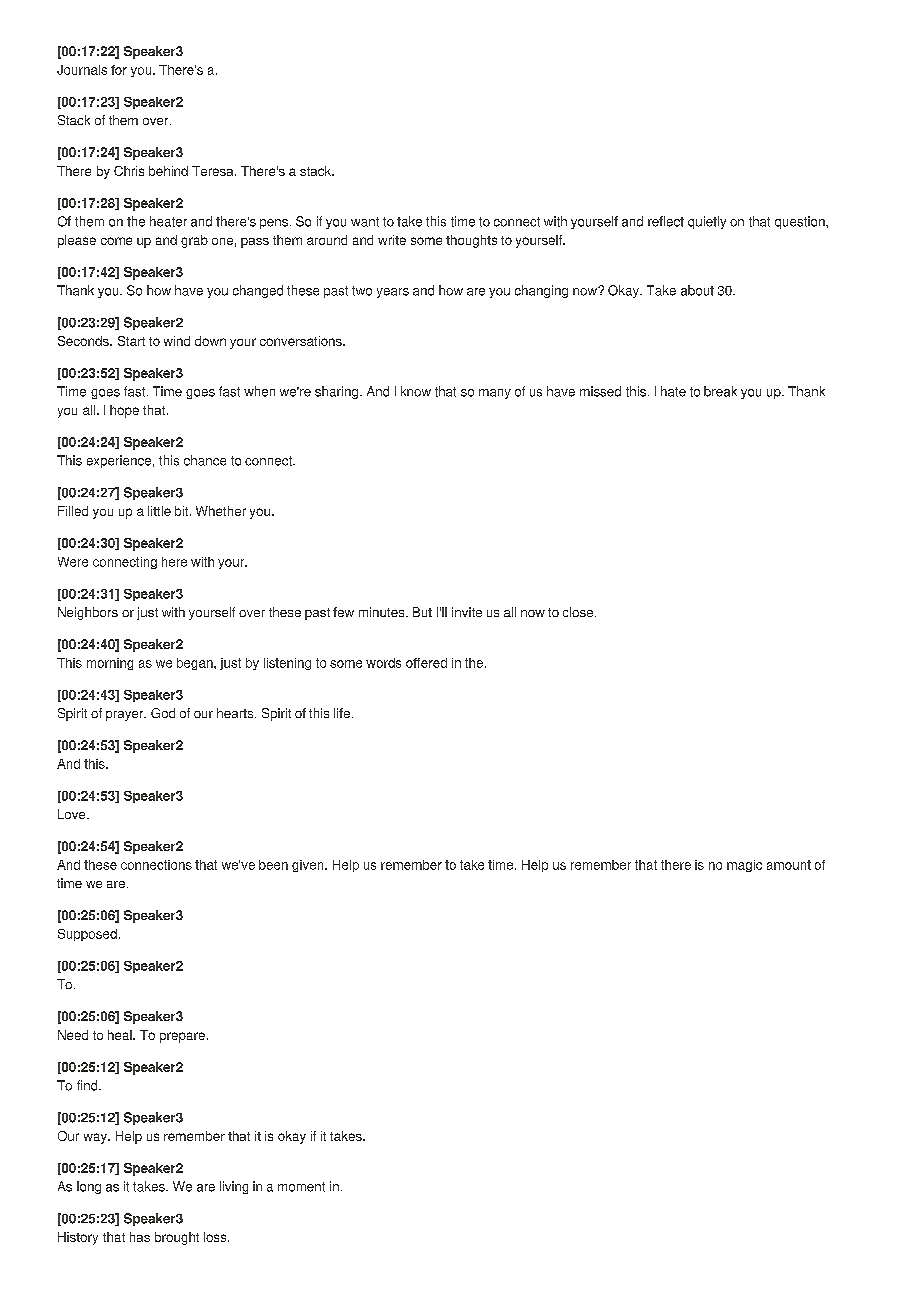  What do you see at coordinates (301, 1187) in the screenshot?
I see `moment` at bounding box center [301, 1187].
